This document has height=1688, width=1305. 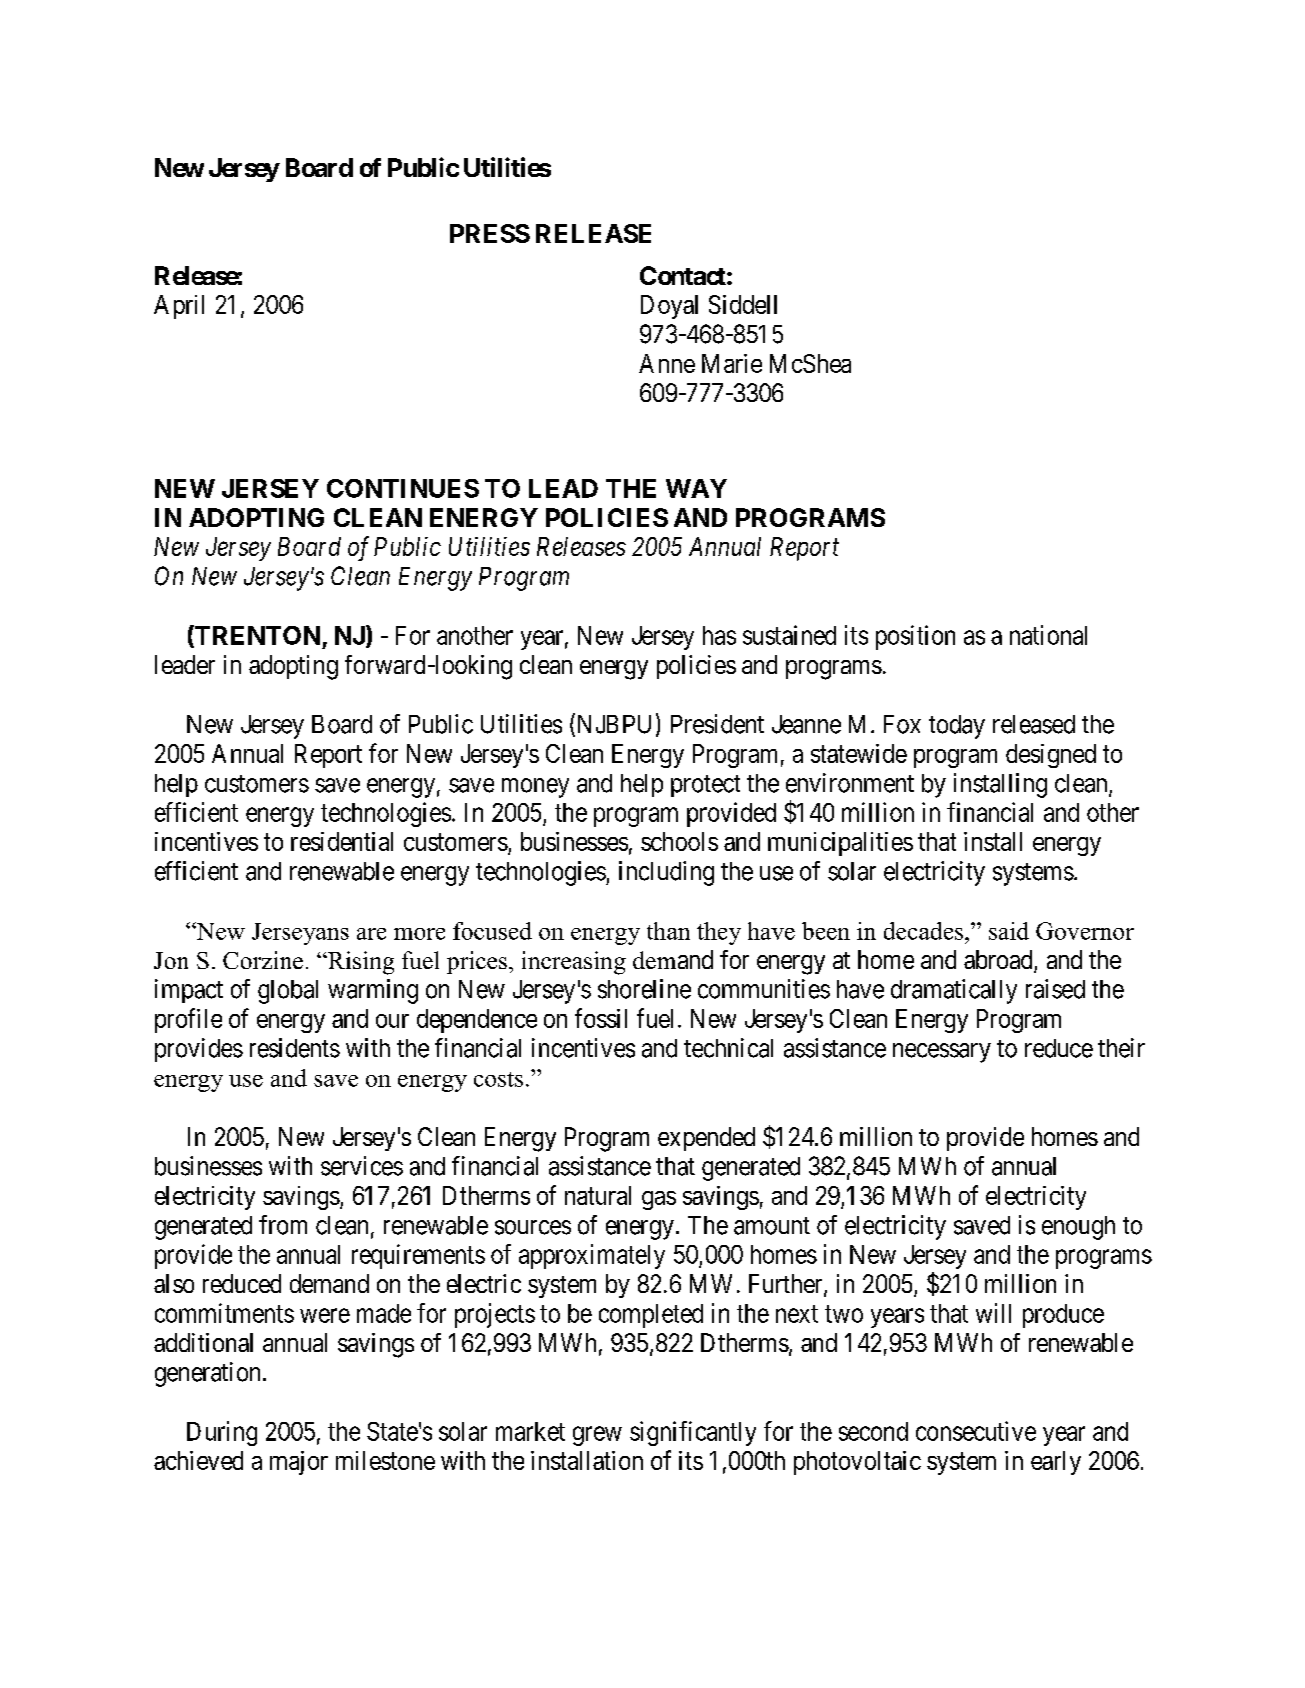 I want to click on April, so click(x=179, y=307).
